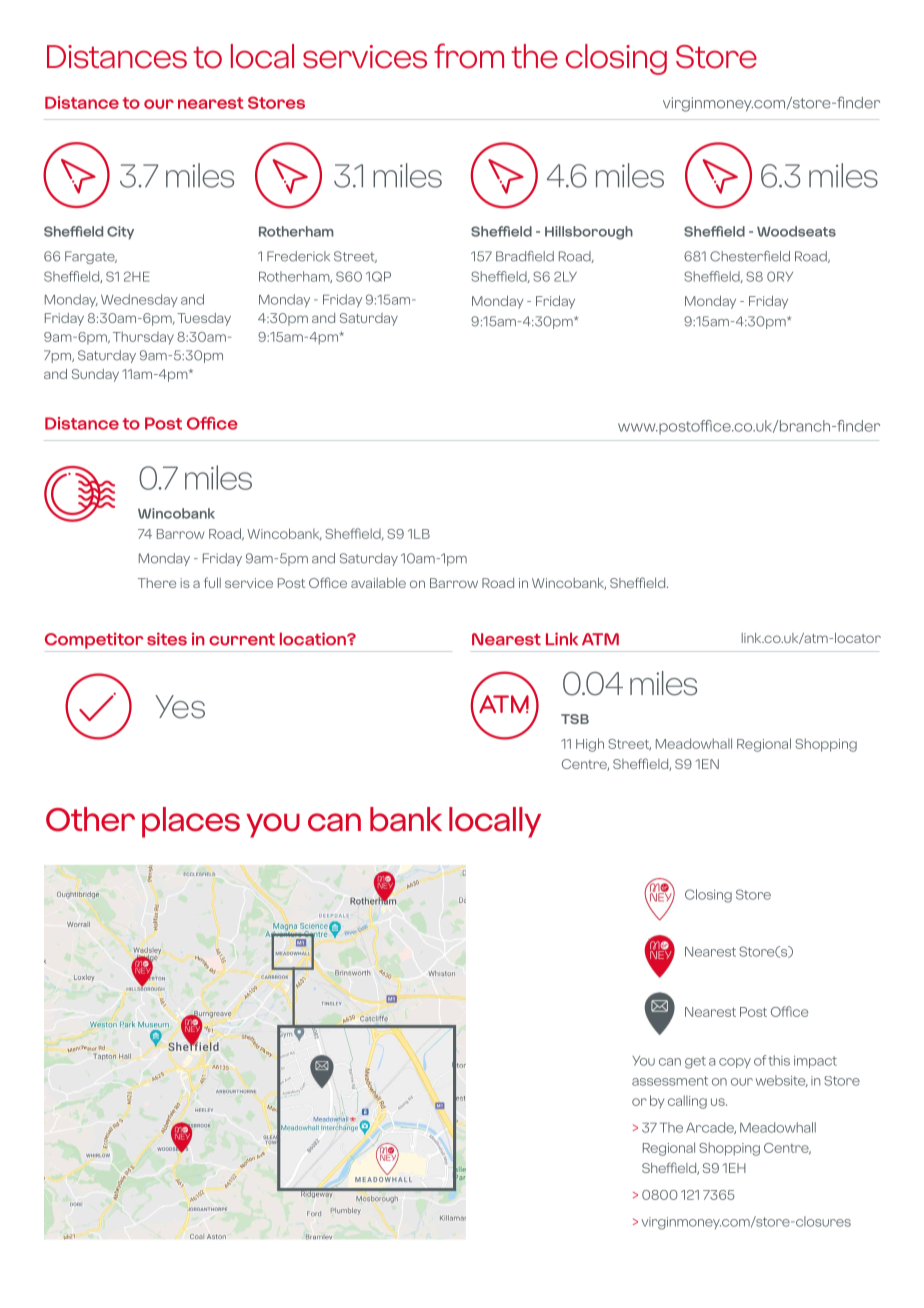 This image has width=924, height=1308. Describe the element at coordinates (589, 233) in the image. I see `Hillsborough` at that location.
